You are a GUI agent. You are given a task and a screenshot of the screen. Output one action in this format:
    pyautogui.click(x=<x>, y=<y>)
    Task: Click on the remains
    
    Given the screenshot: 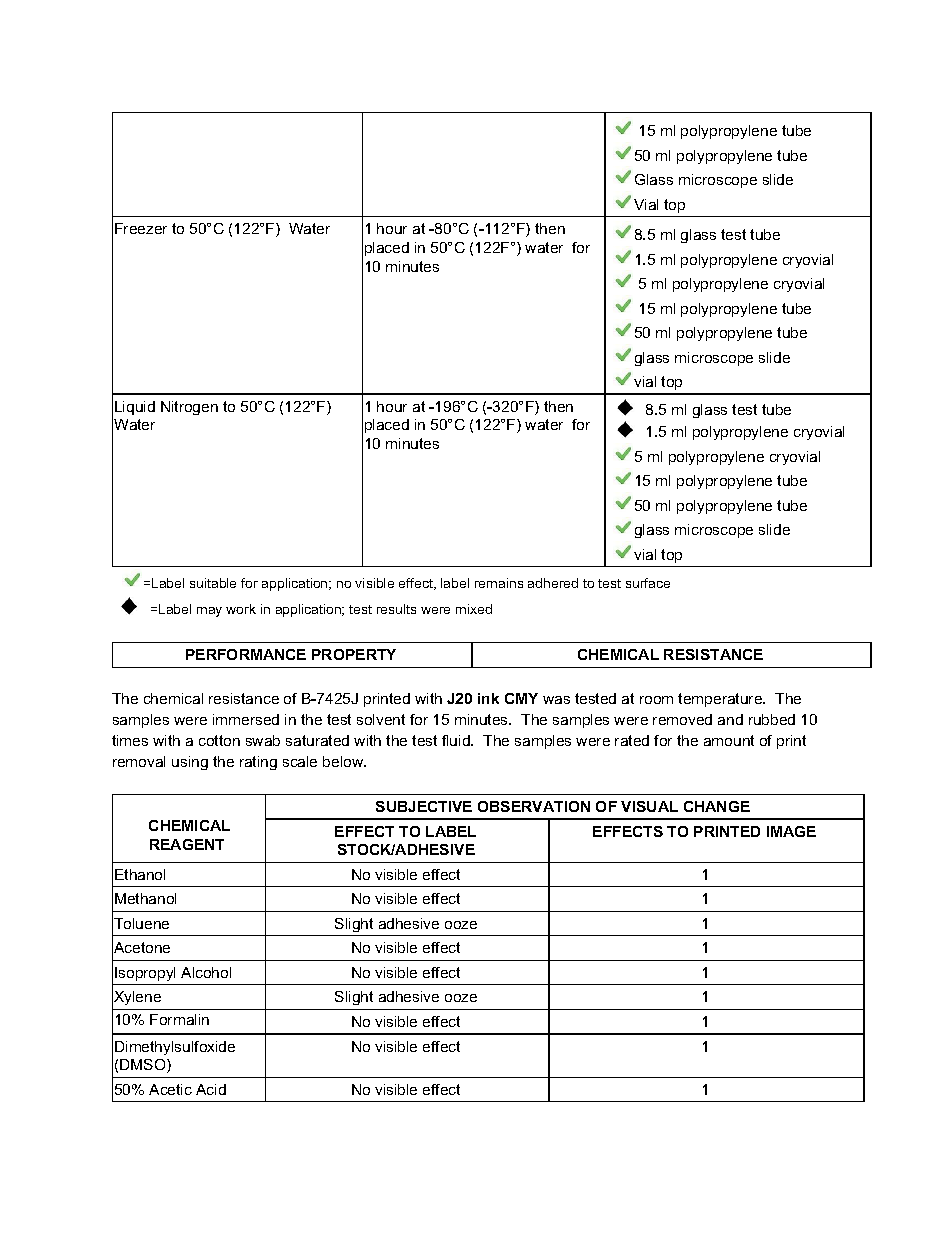 What is the action you would take?
    pyautogui.click(x=499, y=583)
